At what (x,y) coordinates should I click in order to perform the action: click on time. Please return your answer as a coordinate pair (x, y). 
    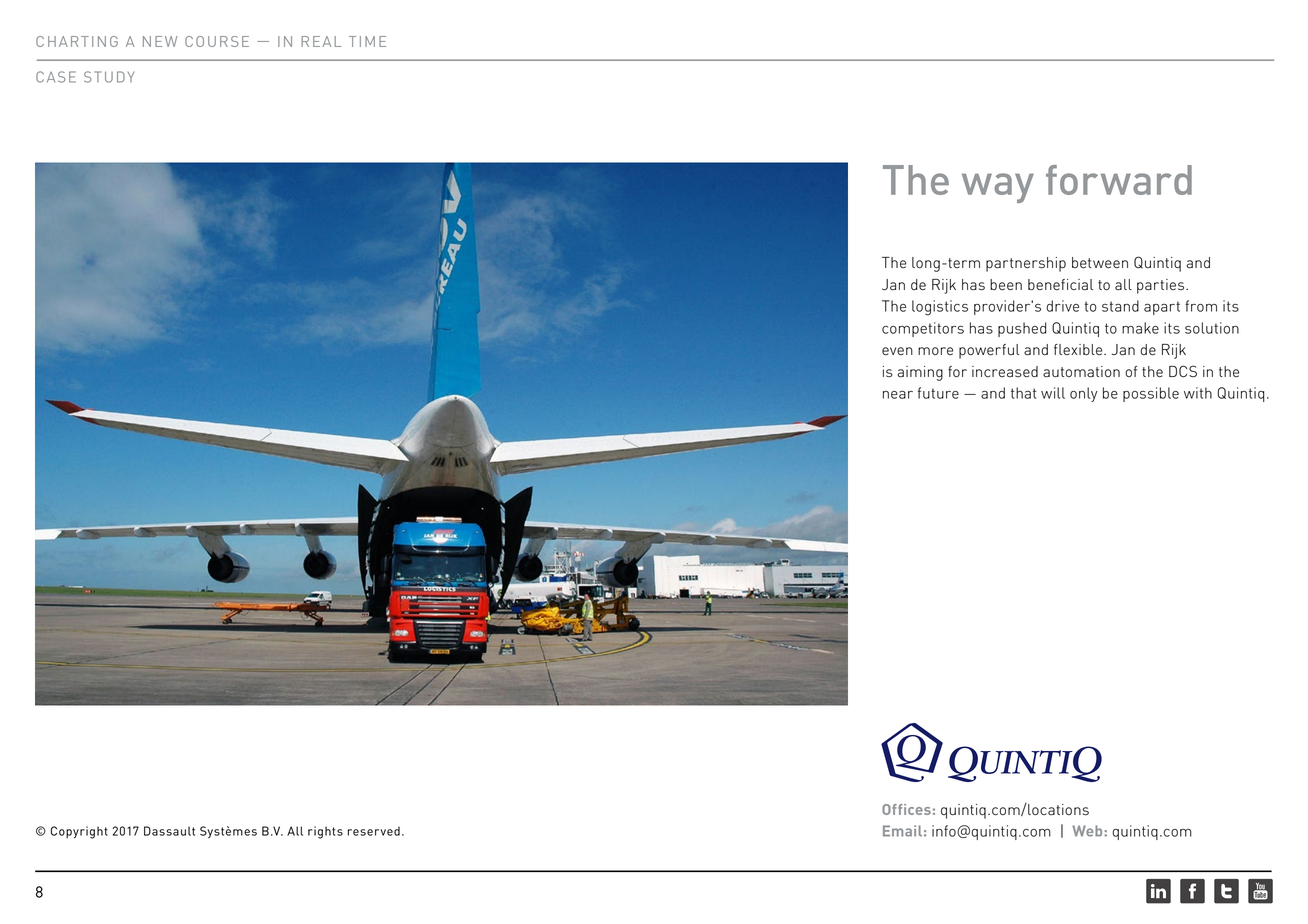
    Looking at the image, I should click on (367, 41).
